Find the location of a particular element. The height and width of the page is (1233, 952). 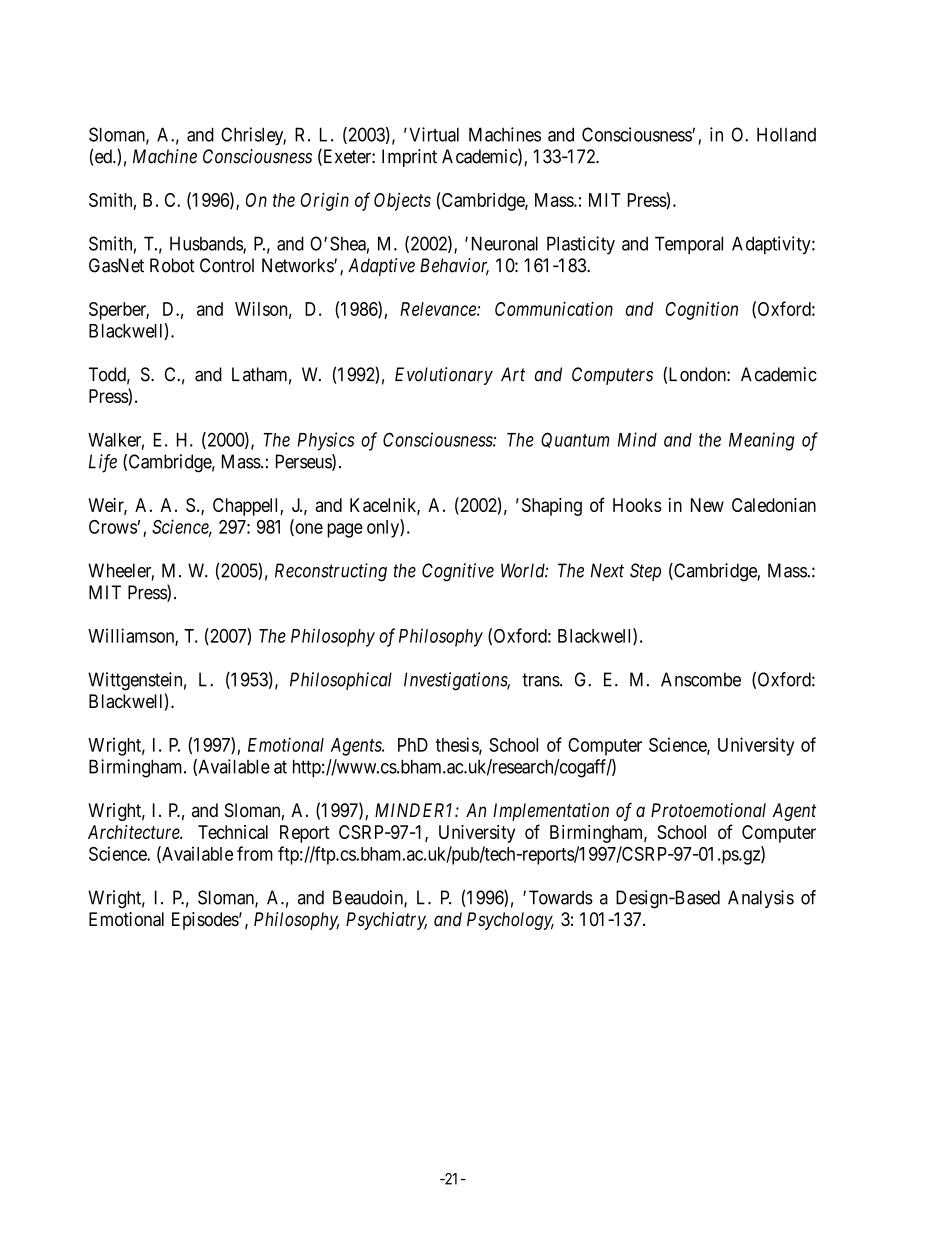

Husbands is located at coordinates (207, 245).
